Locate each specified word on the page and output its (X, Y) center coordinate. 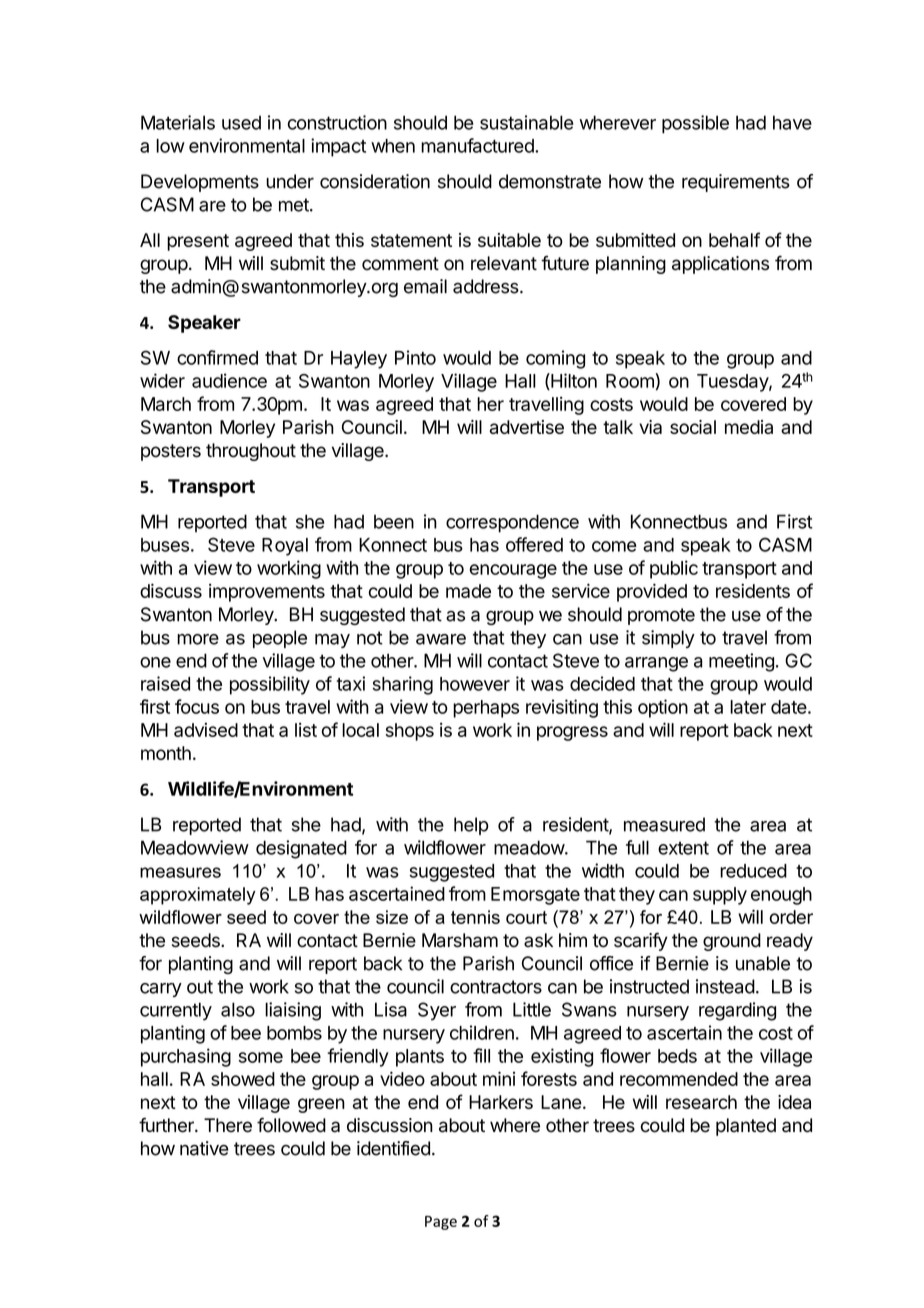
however (475, 684)
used (241, 123)
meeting (741, 662)
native (204, 1148)
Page (441, 1223)
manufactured (478, 145)
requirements (736, 183)
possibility (270, 685)
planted (746, 1127)
